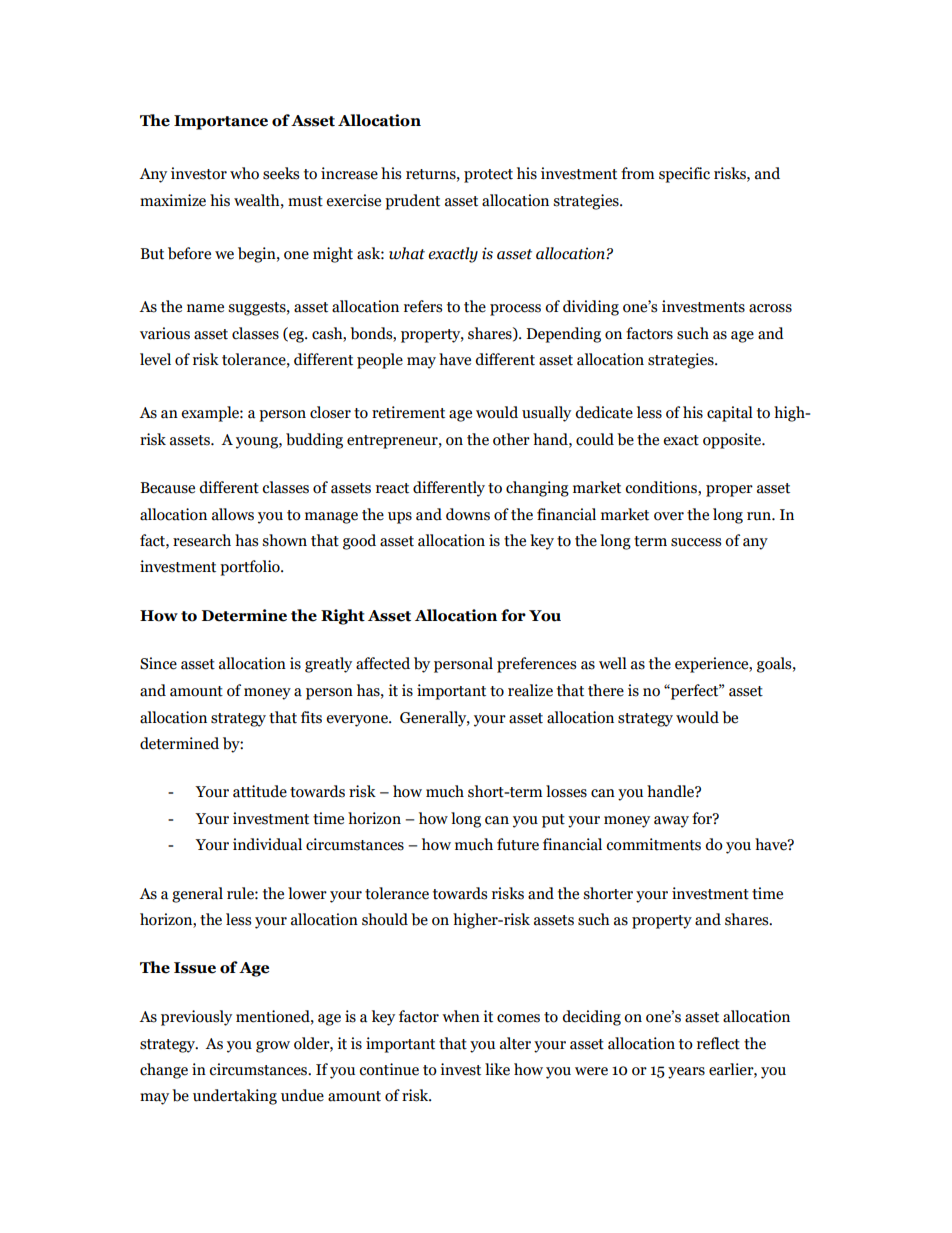 This screenshot has width=952, height=1233. Describe the element at coordinates (211, 414) in the screenshot. I see `example` at that location.
